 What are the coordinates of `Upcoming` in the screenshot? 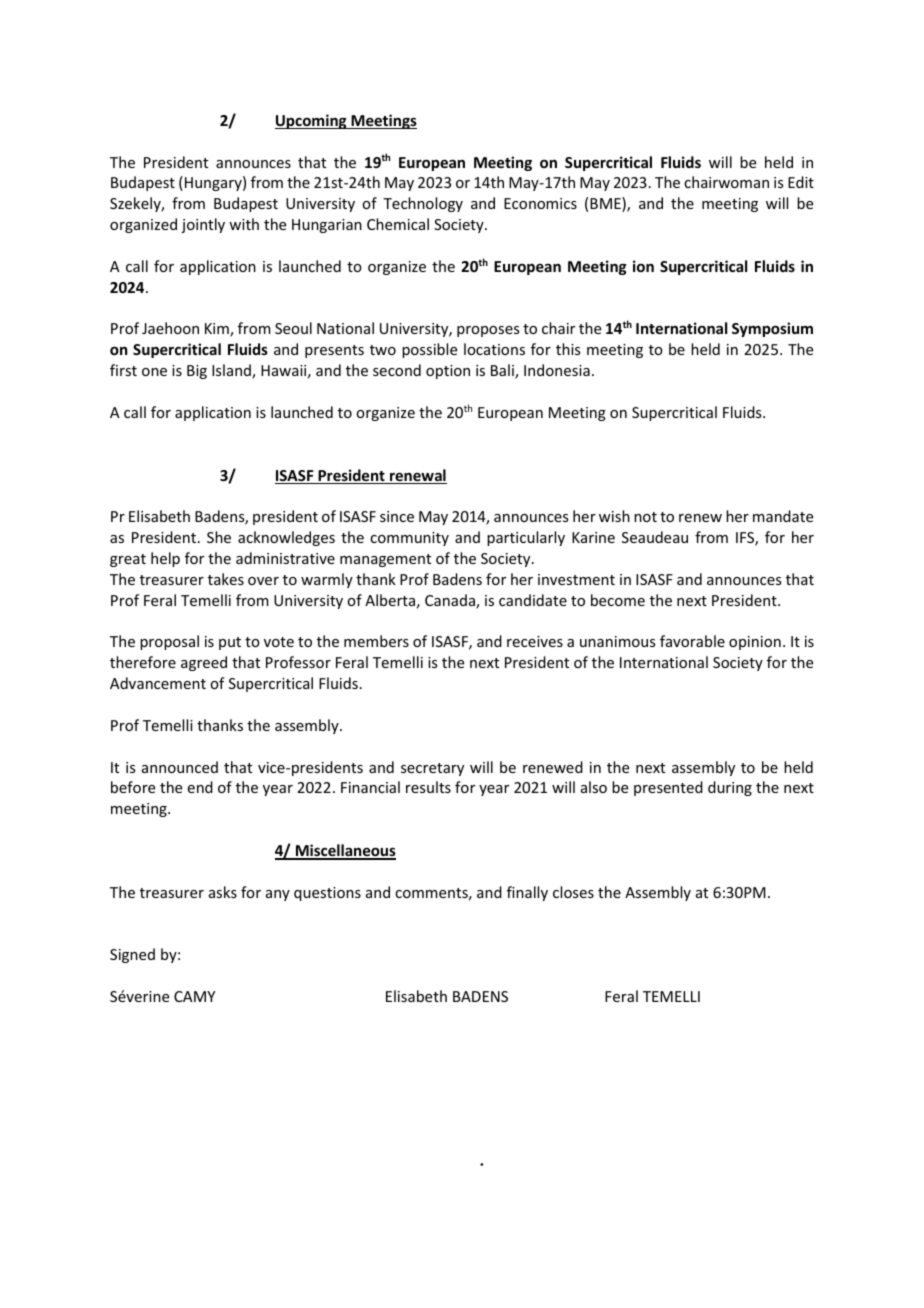 It's located at (312, 121).
